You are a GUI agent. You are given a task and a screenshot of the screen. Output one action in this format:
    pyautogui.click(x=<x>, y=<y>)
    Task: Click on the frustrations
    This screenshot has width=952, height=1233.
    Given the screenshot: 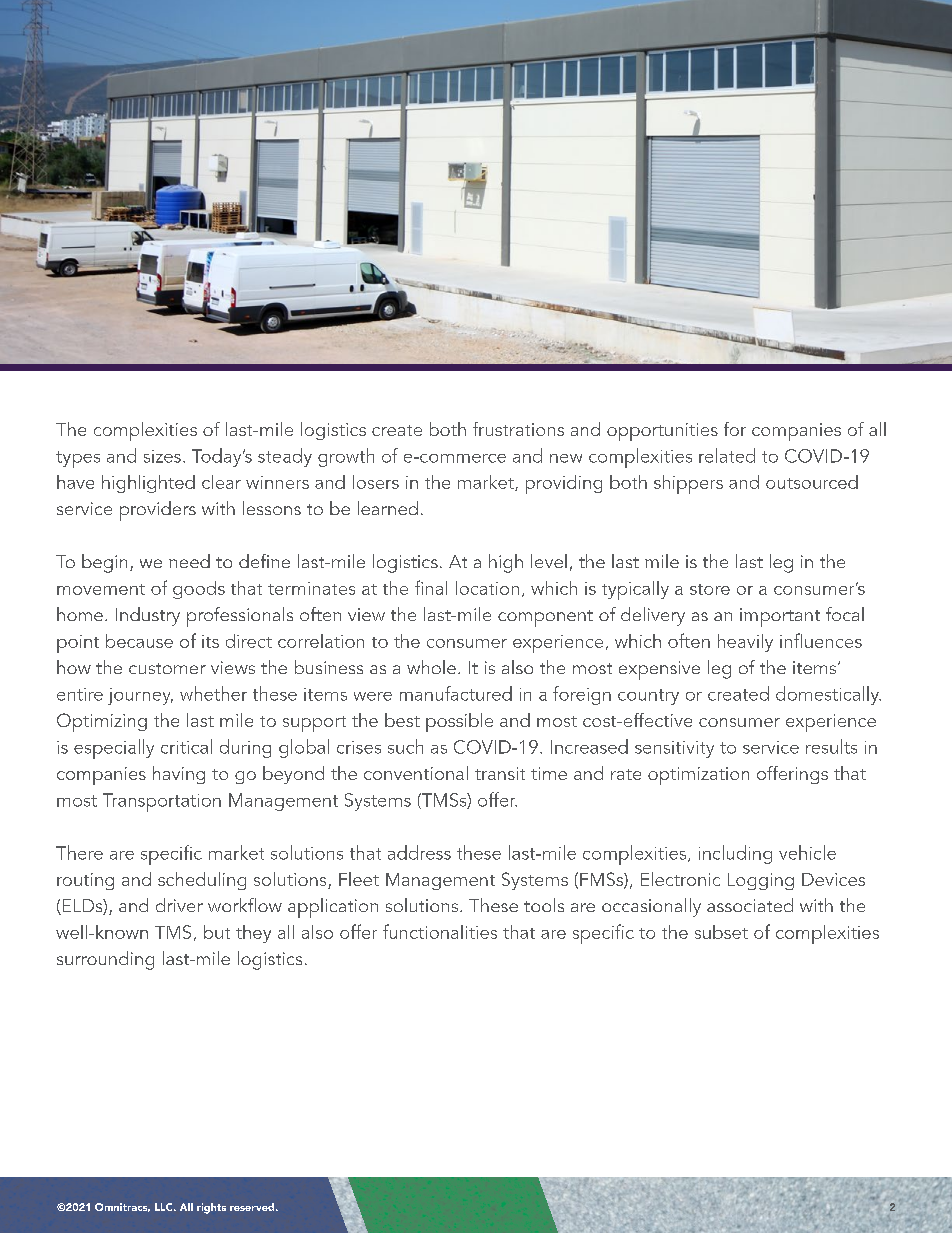 What is the action you would take?
    pyautogui.click(x=518, y=429)
